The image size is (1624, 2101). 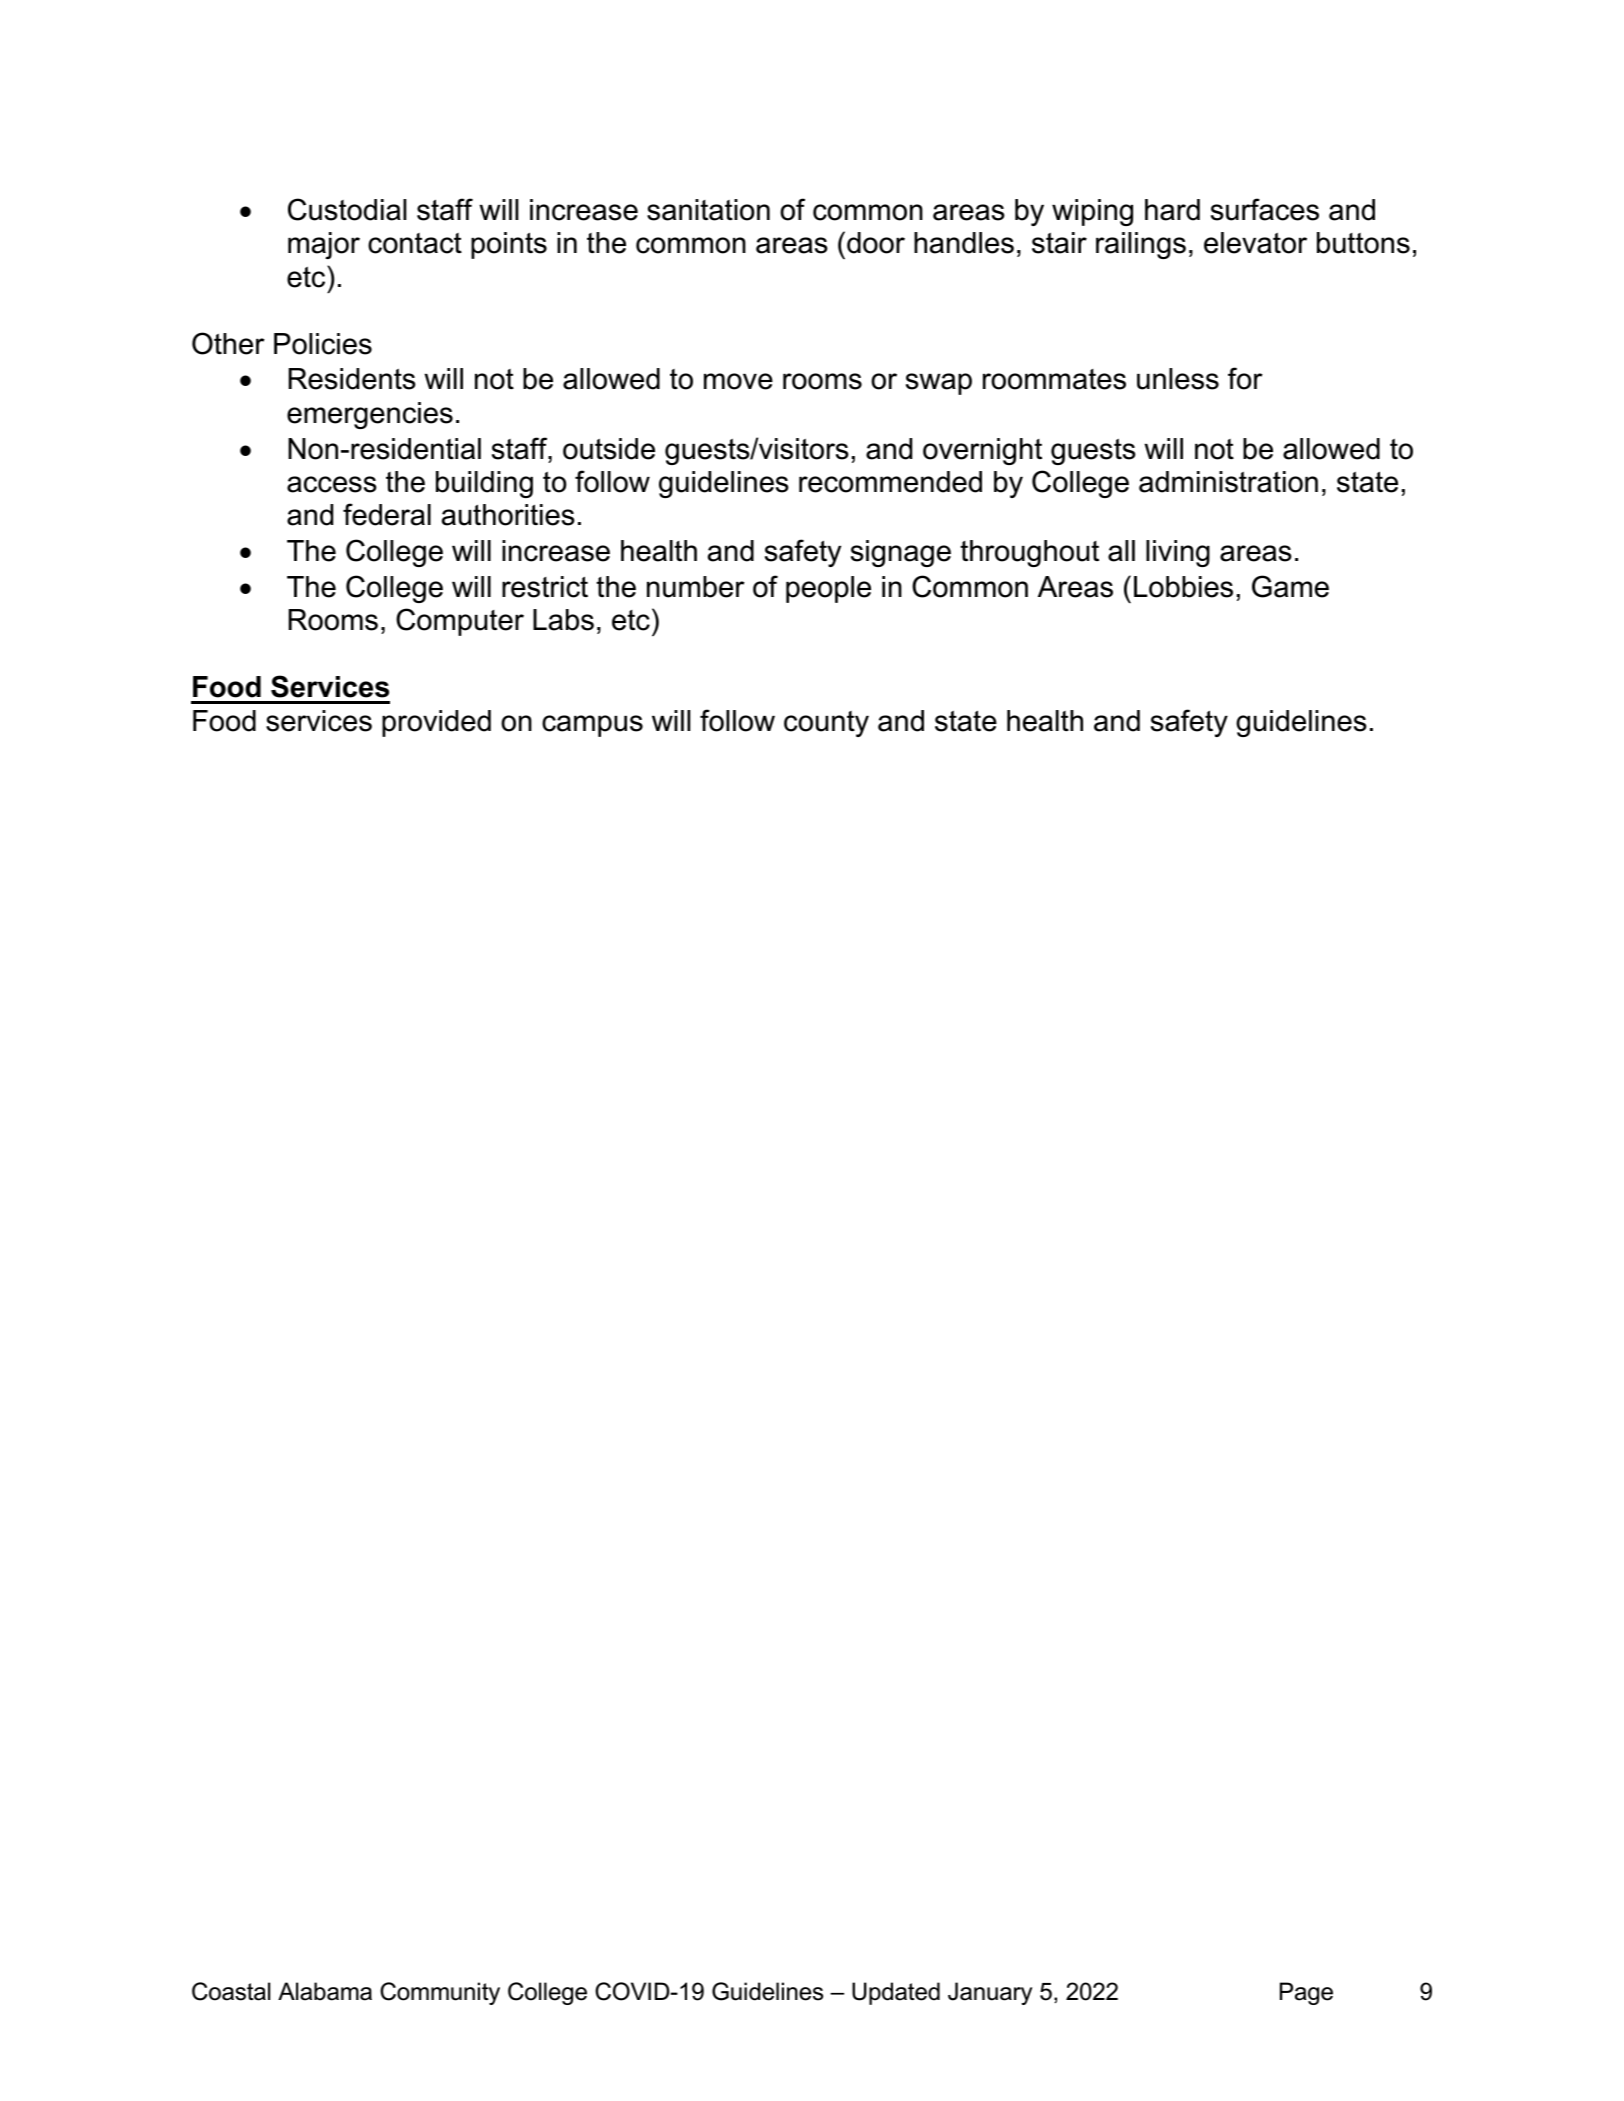 What do you see at coordinates (896, 1993) in the document?
I see `Updated` at bounding box center [896, 1993].
